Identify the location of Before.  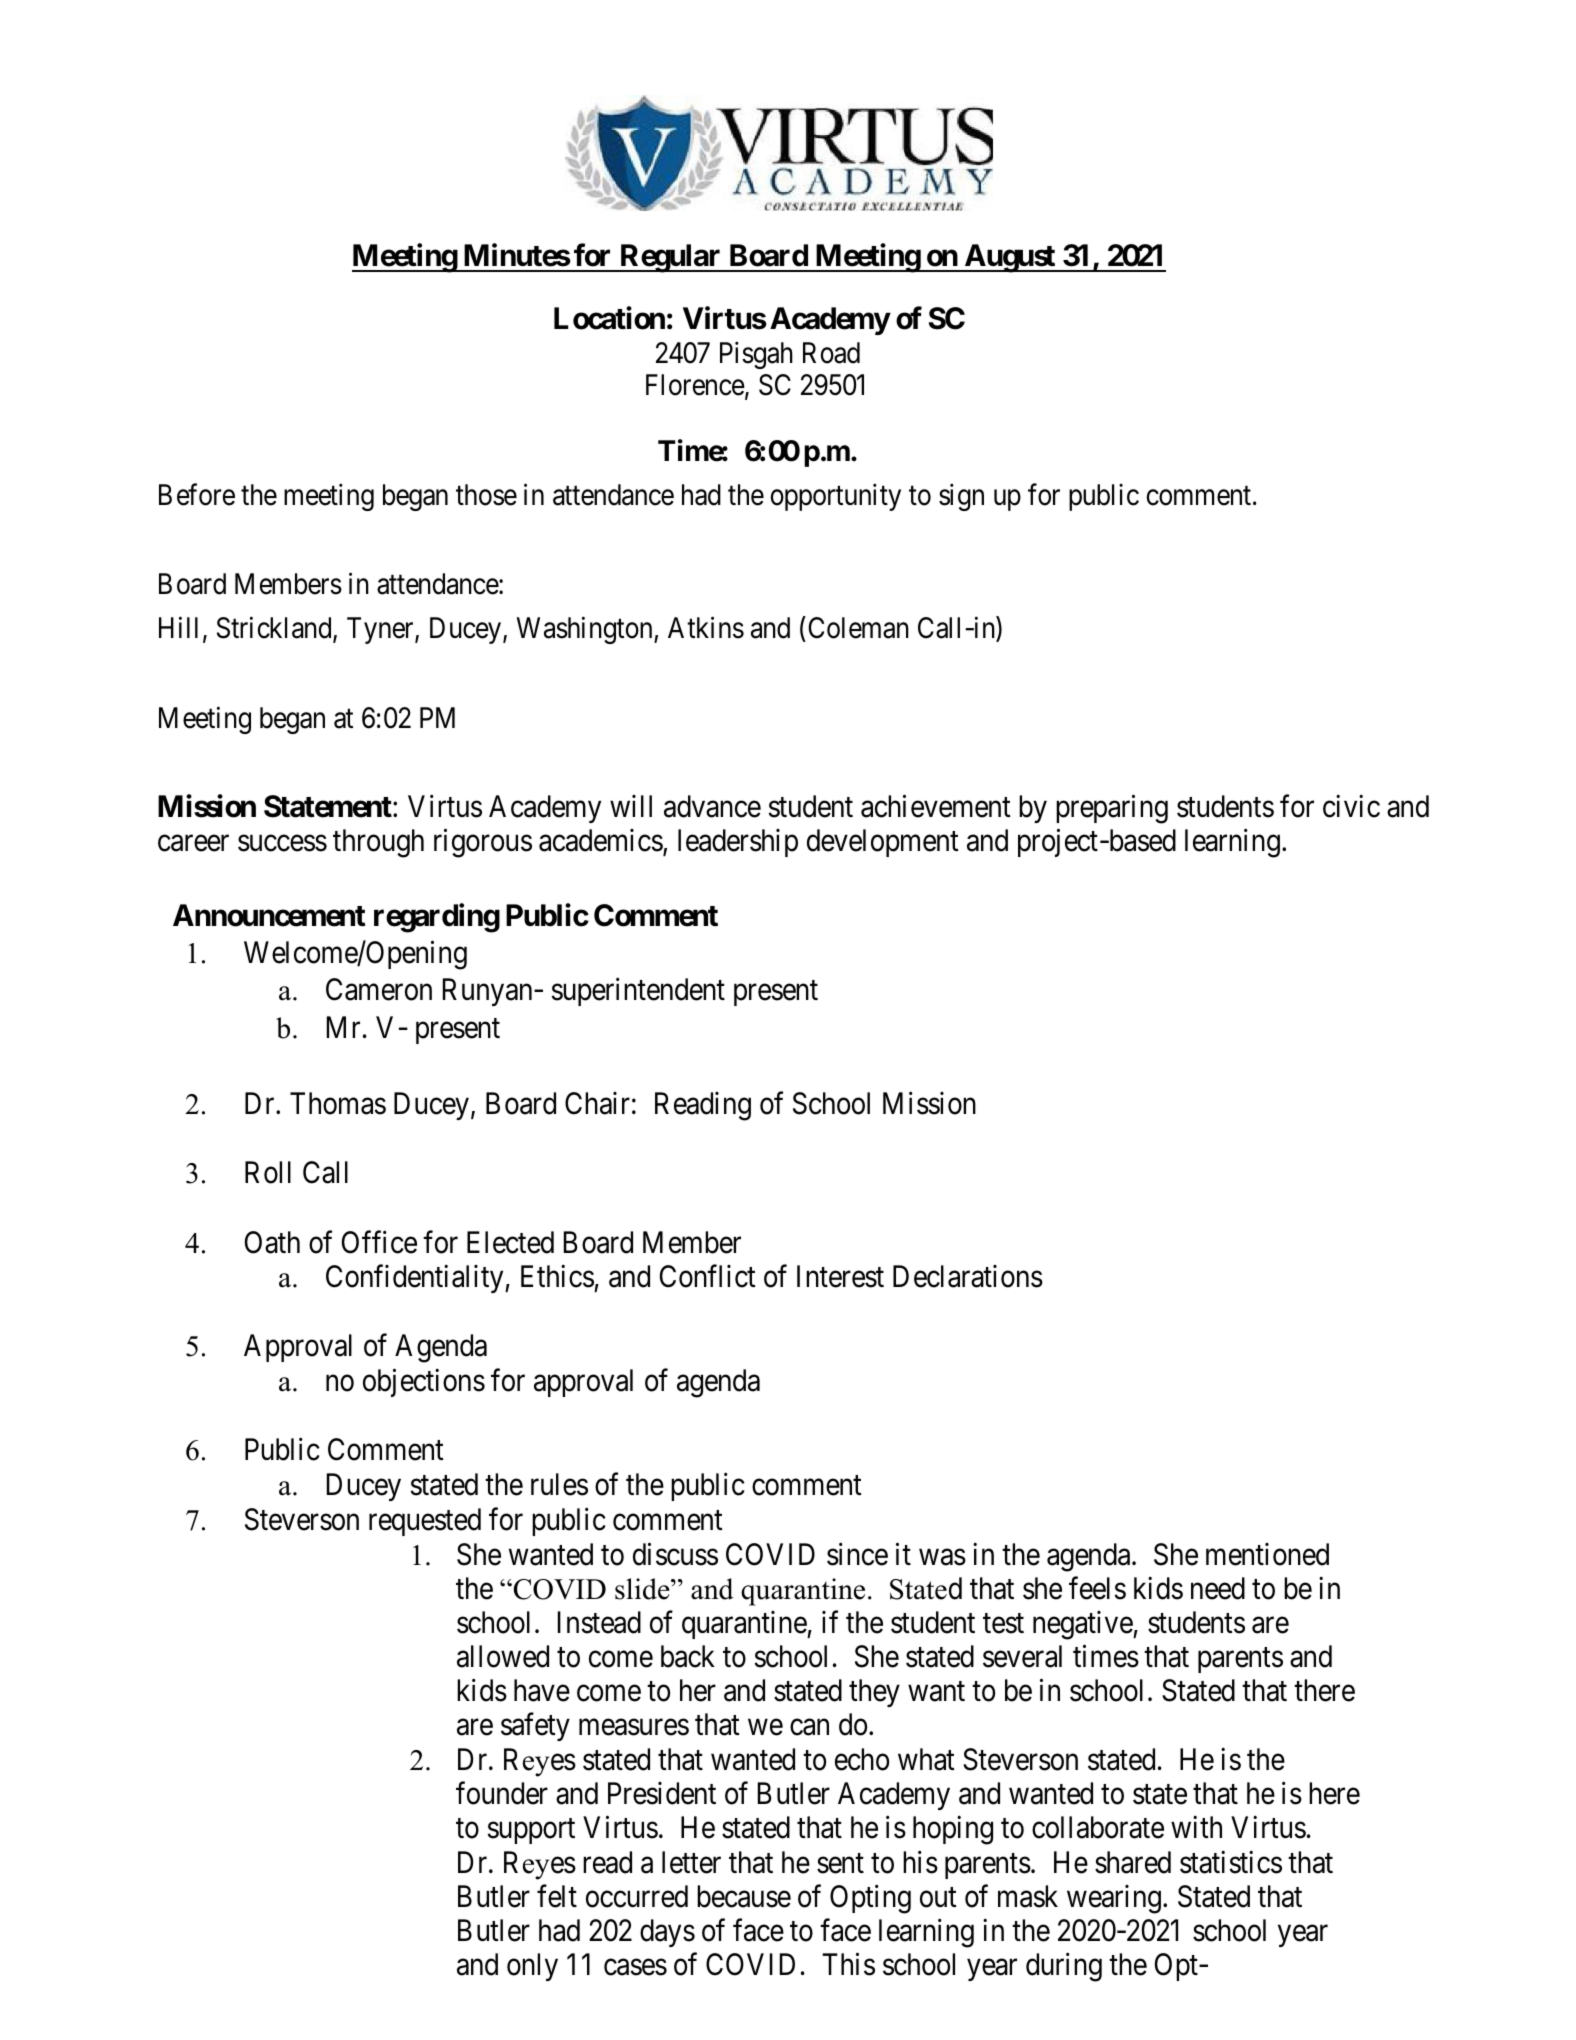
(197, 495).
